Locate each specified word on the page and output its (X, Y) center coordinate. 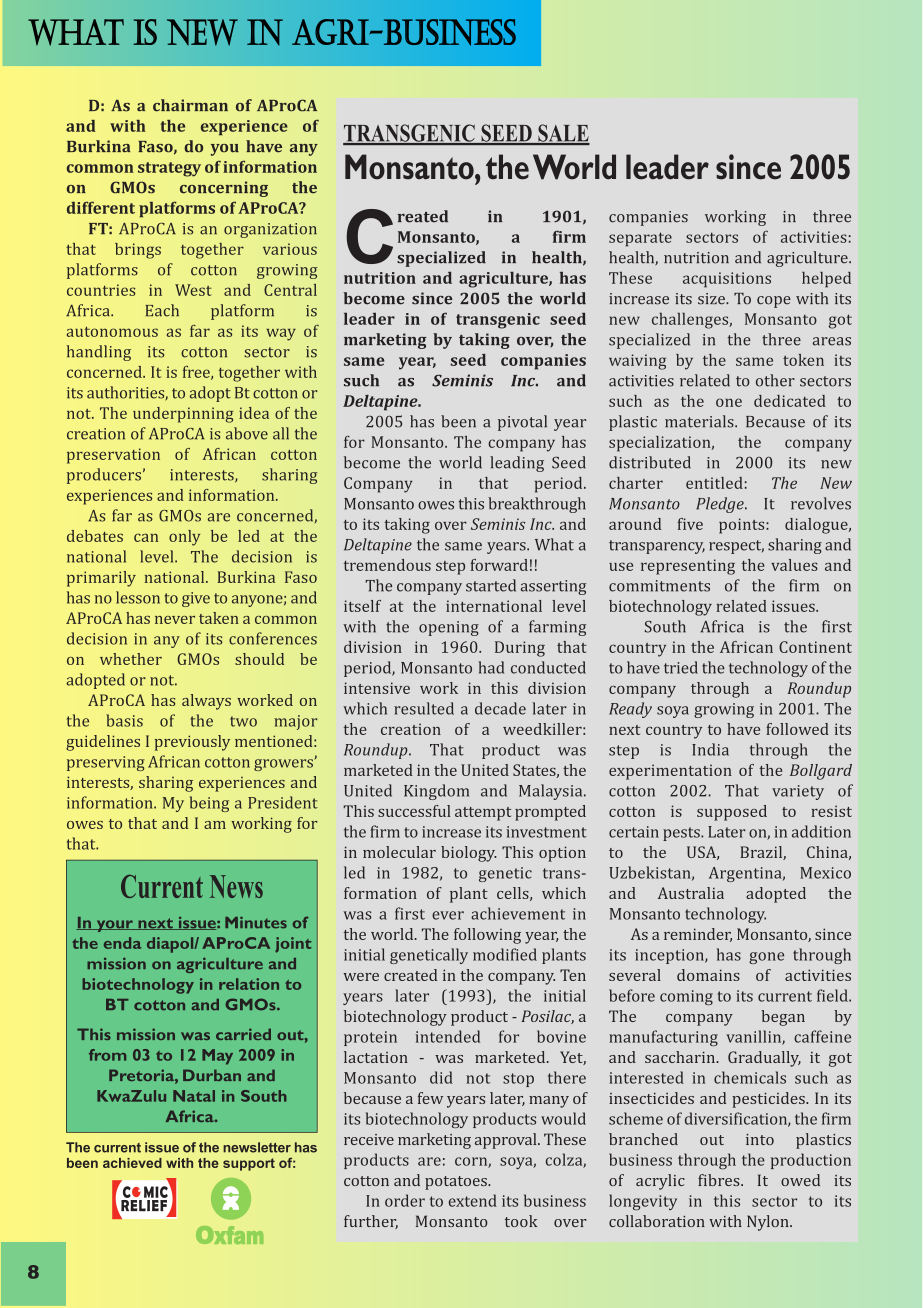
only (184, 538)
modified (505, 954)
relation (249, 984)
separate (640, 239)
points (743, 526)
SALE (563, 134)
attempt (483, 814)
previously (192, 743)
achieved (132, 1163)
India (710, 749)
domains (708, 975)
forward (499, 565)
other (775, 380)
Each (162, 310)
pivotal (522, 423)
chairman (190, 105)
